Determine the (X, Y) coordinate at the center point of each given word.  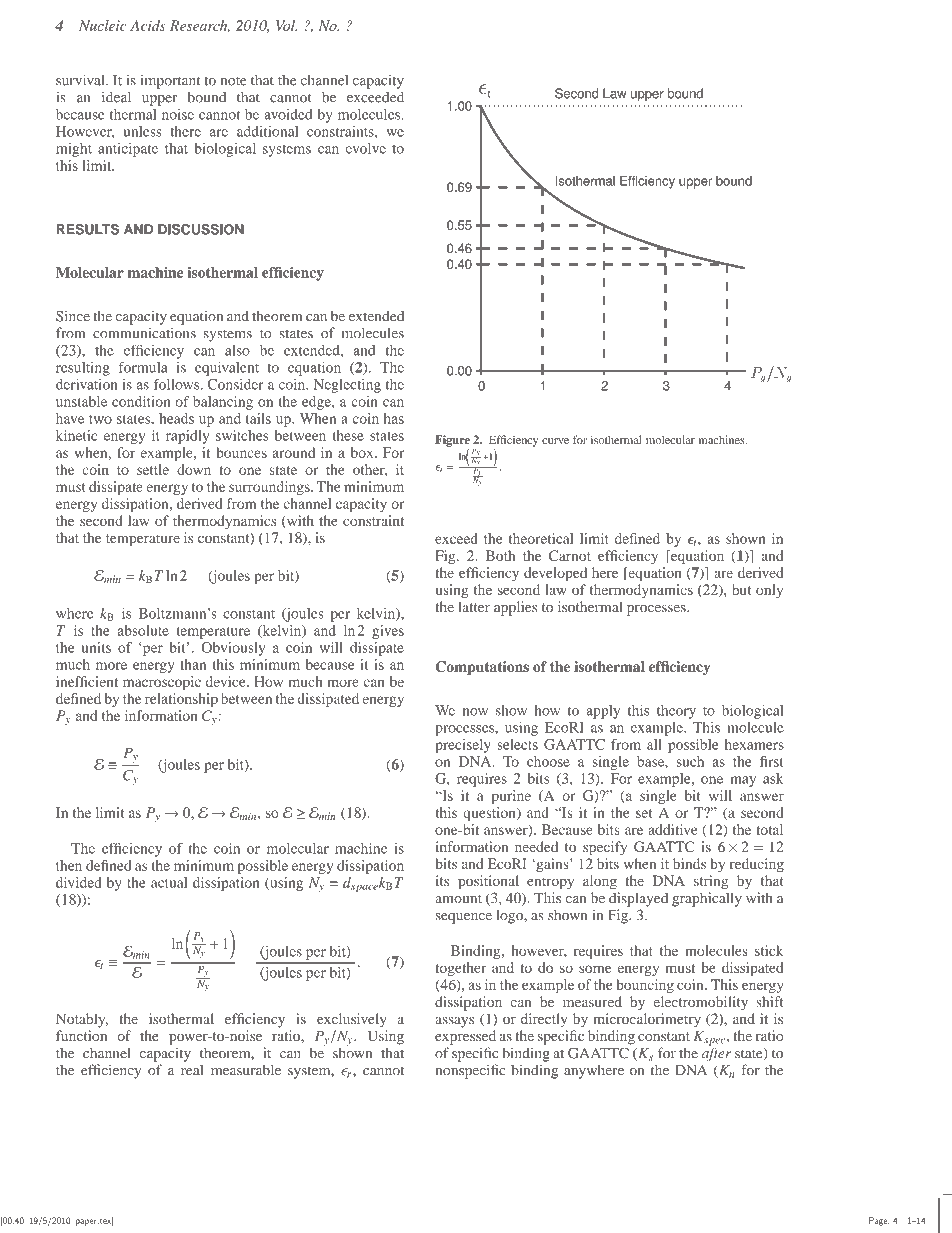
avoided (288, 114)
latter (474, 606)
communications (144, 333)
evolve (366, 148)
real (192, 1070)
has (394, 418)
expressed (465, 1037)
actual (169, 882)
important (171, 82)
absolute (143, 630)
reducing (757, 865)
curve (555, 441)
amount (458, 899)
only (769, 591)
